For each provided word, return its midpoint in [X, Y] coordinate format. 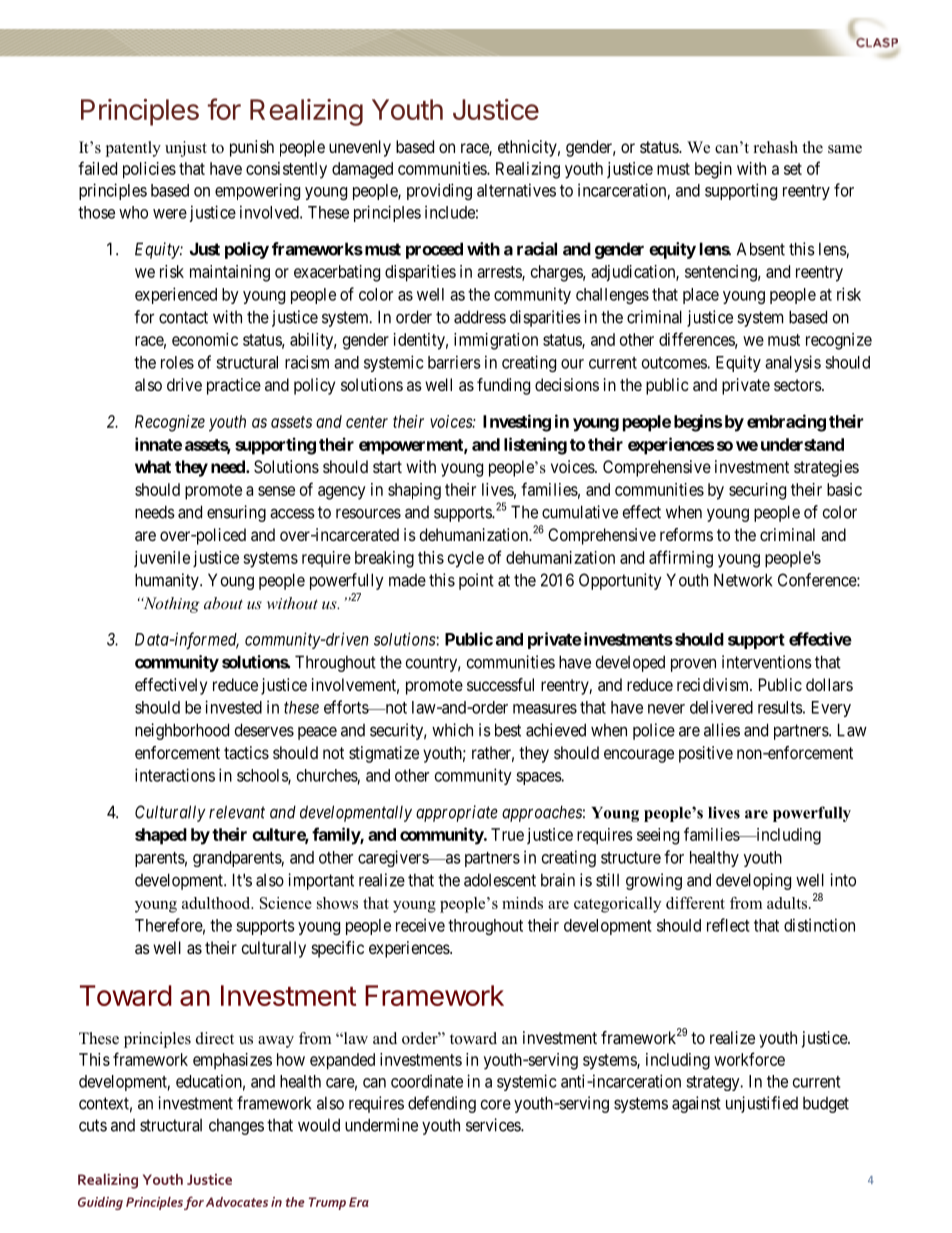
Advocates [237, 1202]
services [494, 1125]
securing [757, 491]
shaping [414, 491]
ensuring [236, 513]
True [507, 834]
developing [753, 881]
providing [439, 191]
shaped [161, 836]
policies [149, 170]
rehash [776, 147]
